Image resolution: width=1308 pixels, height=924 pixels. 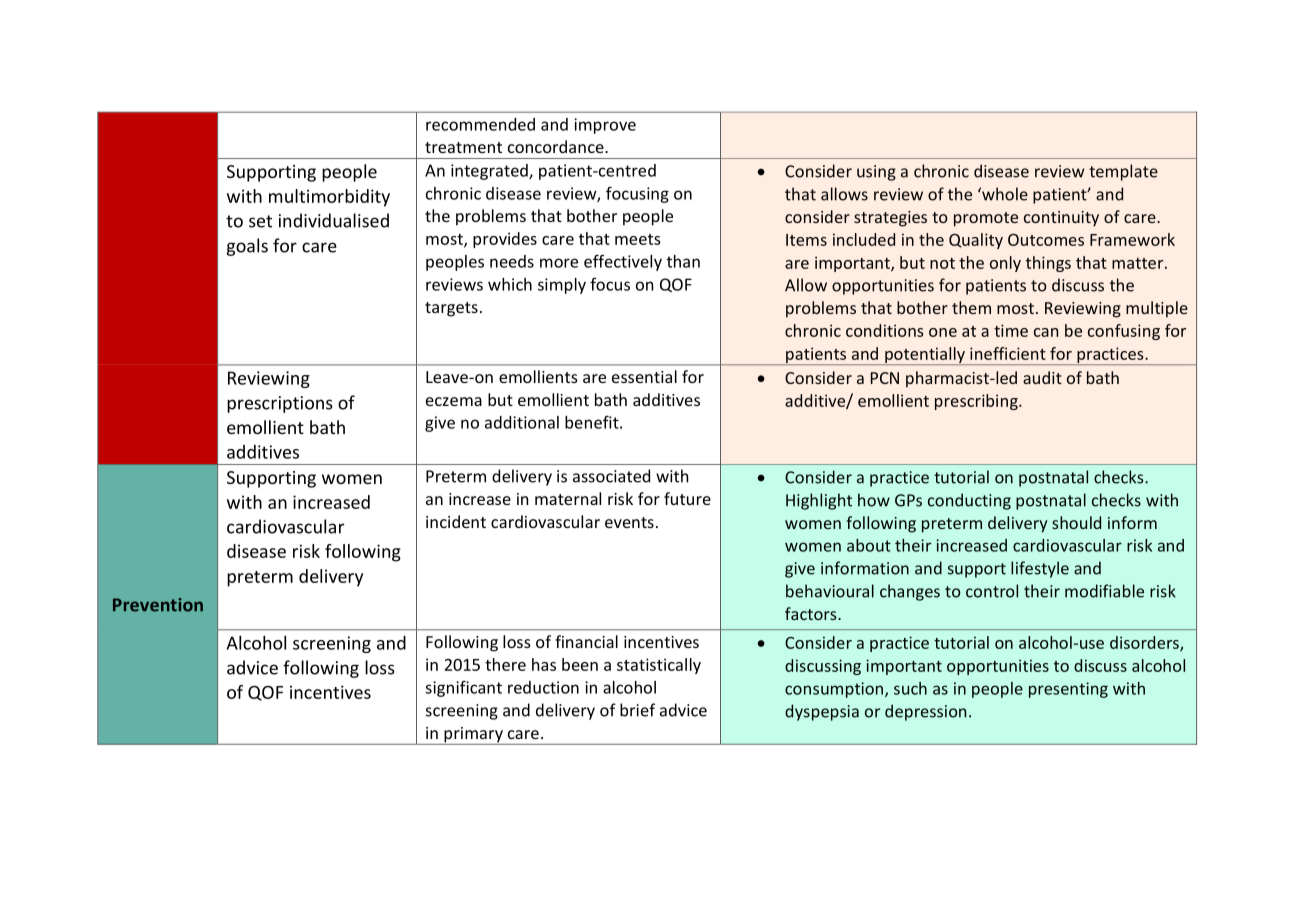 I want to click on targets, so click(x=451, y=309).
